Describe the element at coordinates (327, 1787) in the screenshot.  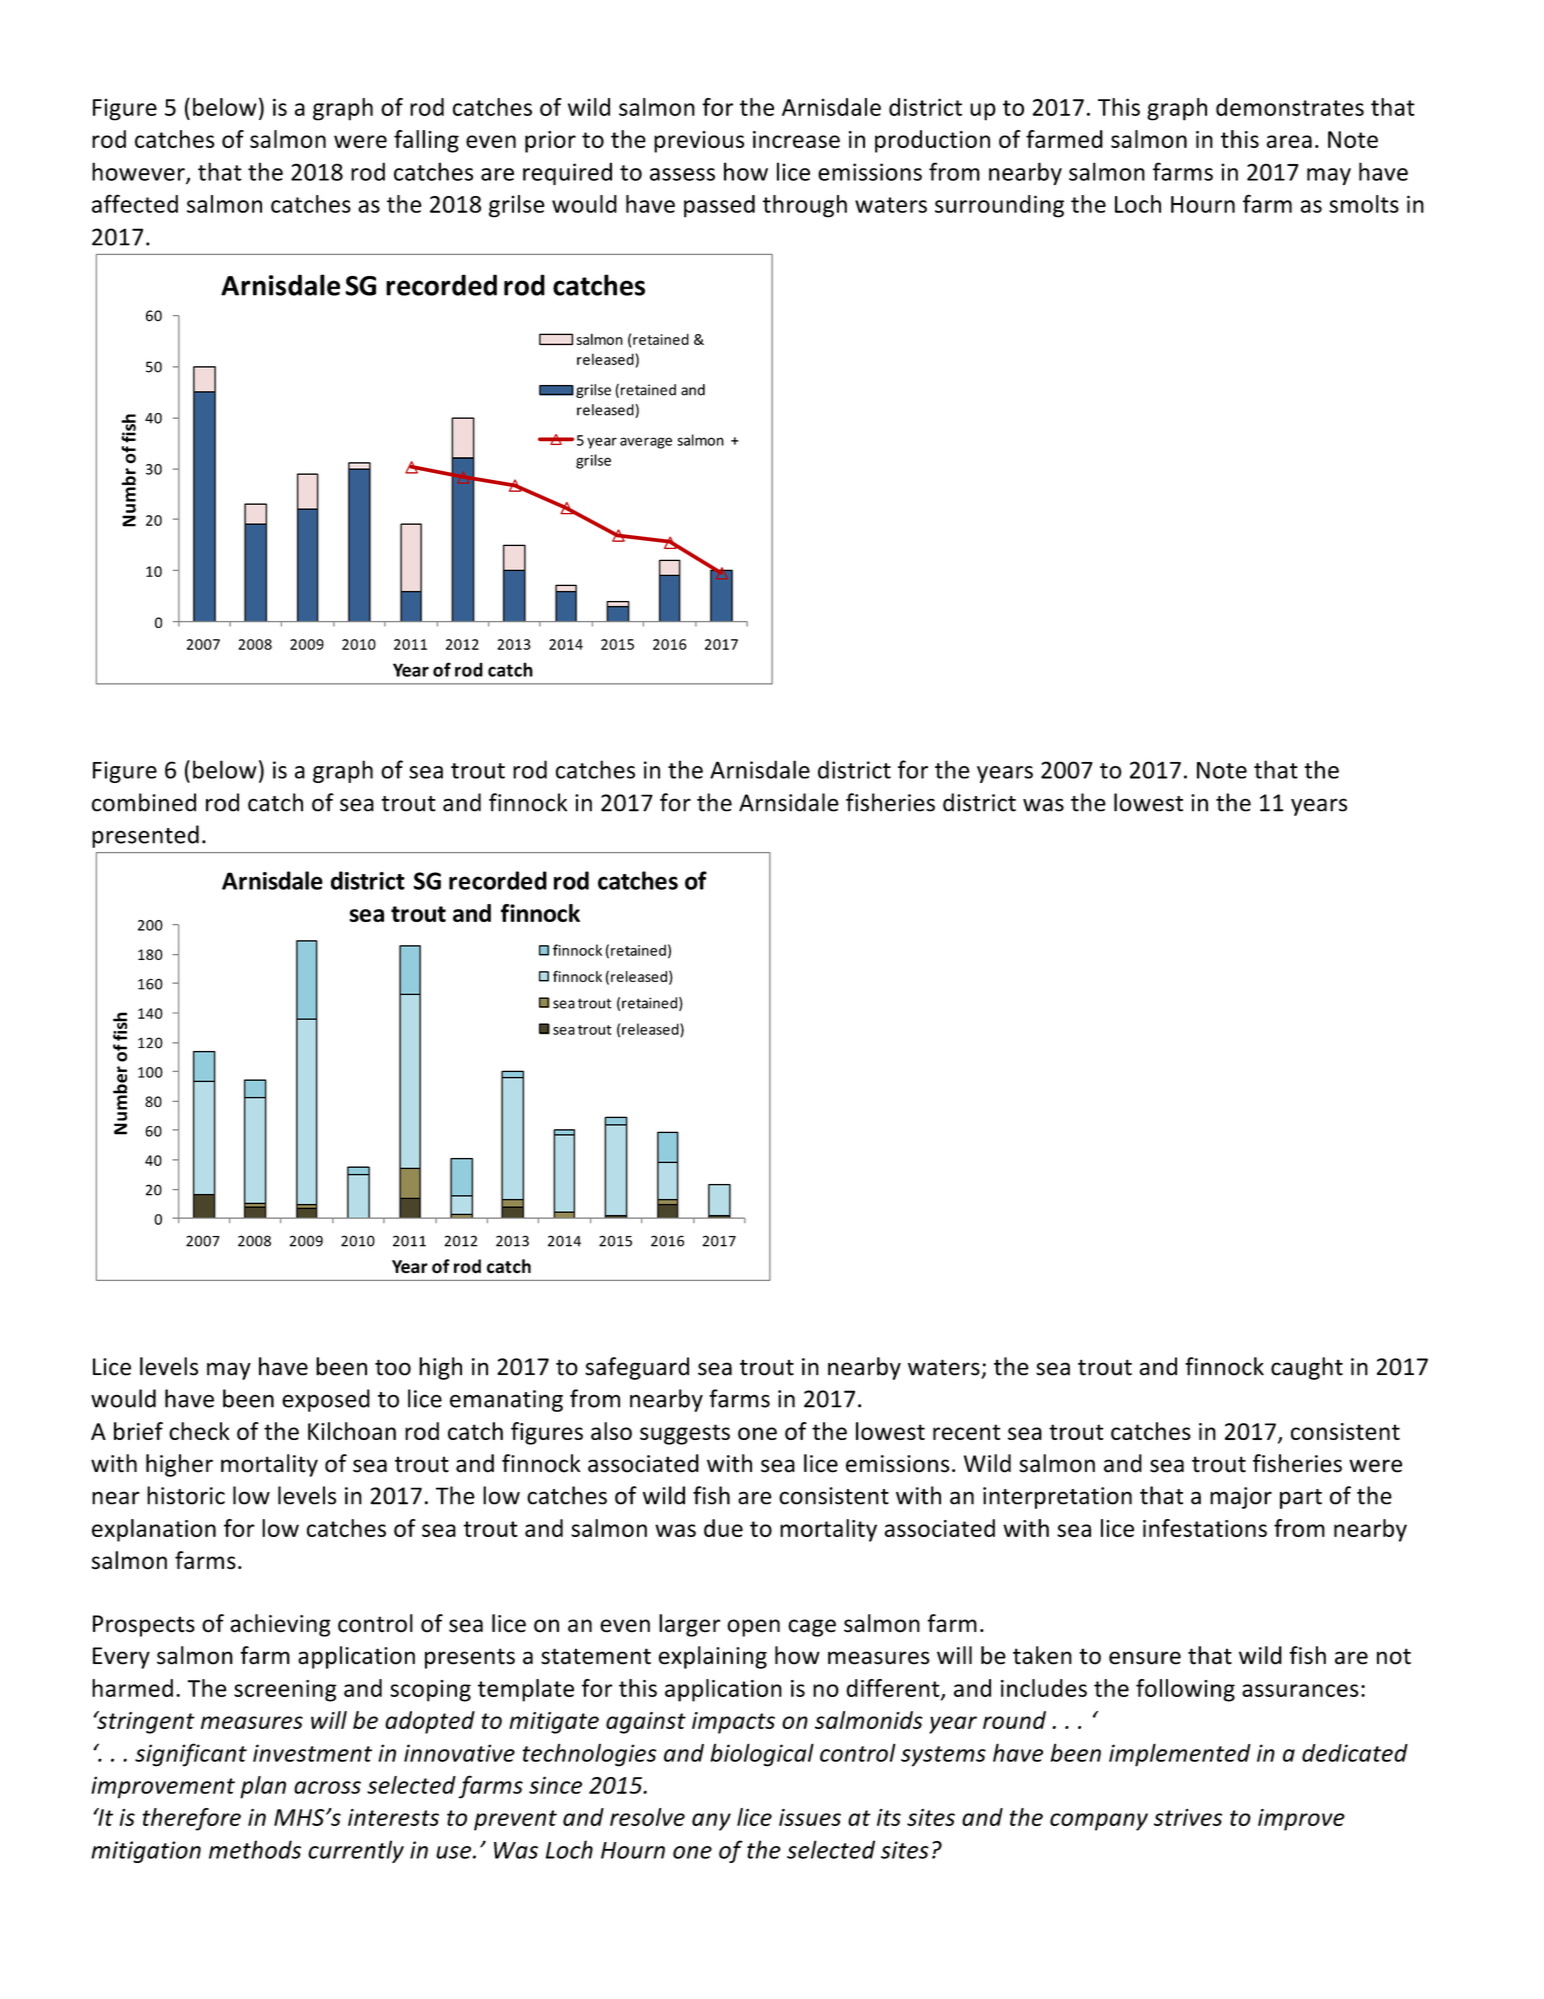
I see `across` at that location.
